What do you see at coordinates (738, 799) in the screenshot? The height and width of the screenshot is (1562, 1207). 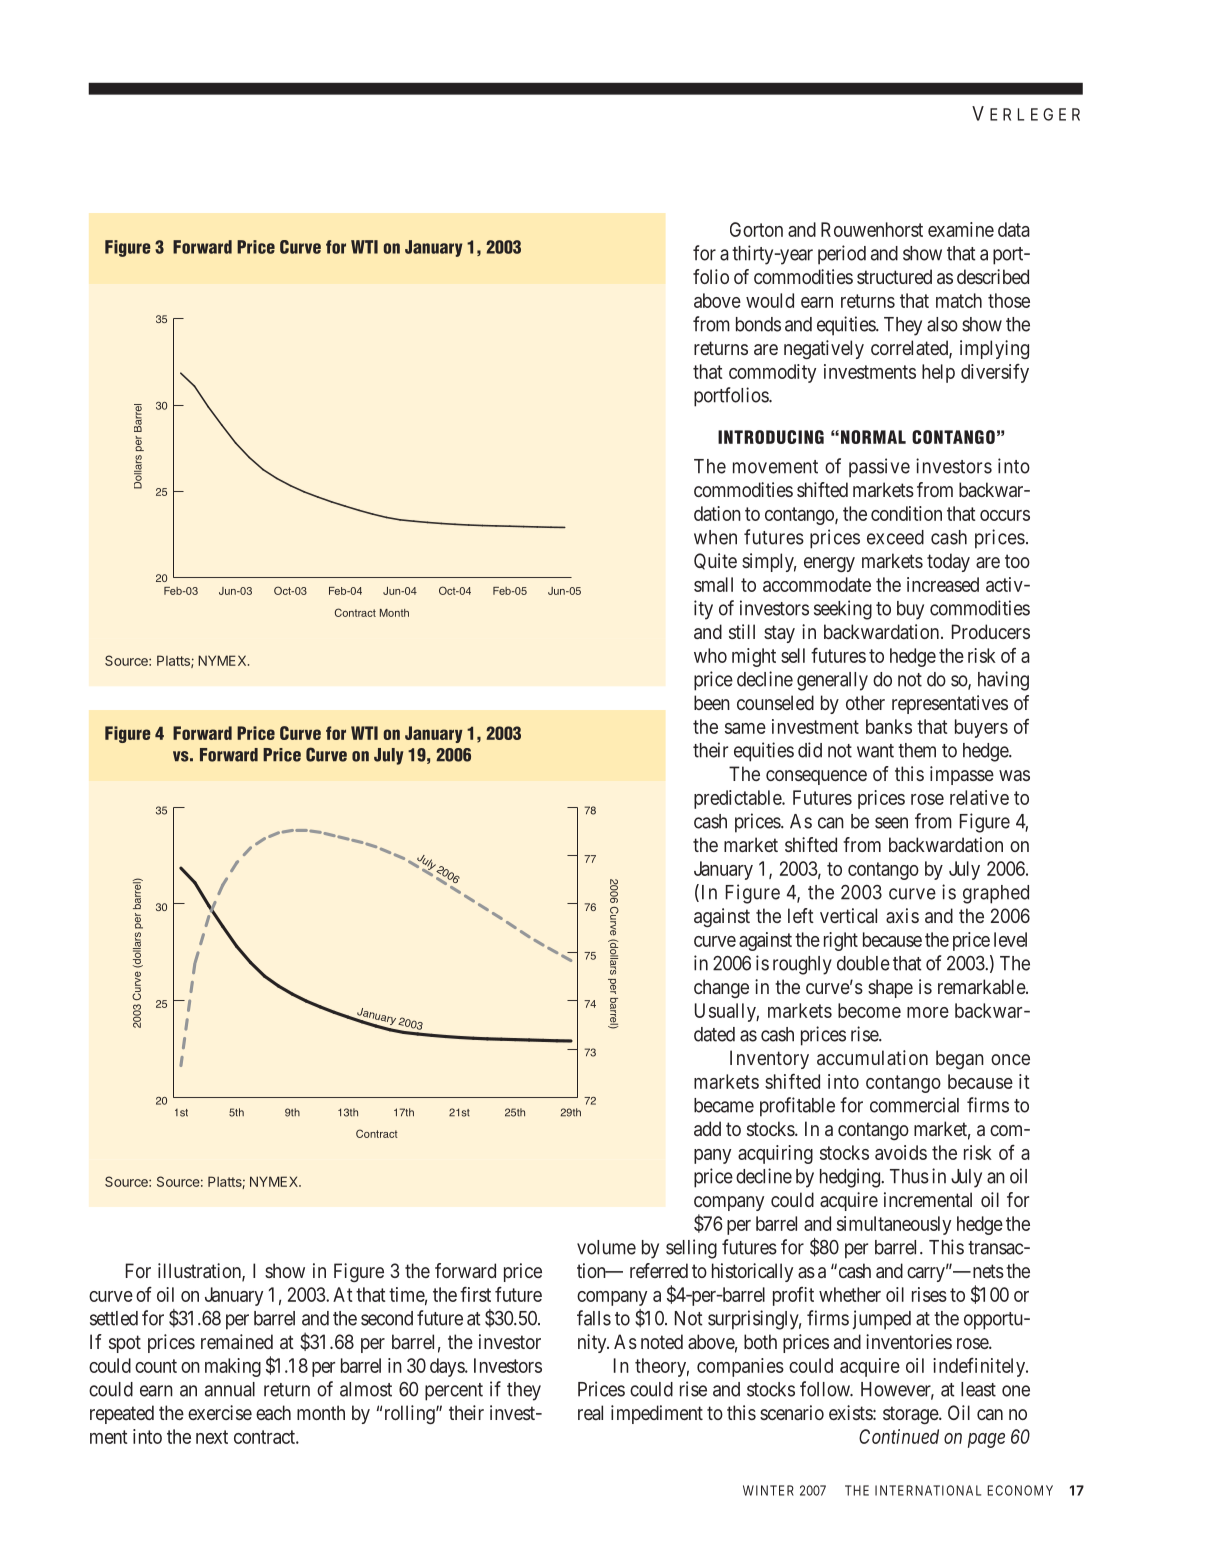 I see `predictable` at bounding box center [738, 799].
